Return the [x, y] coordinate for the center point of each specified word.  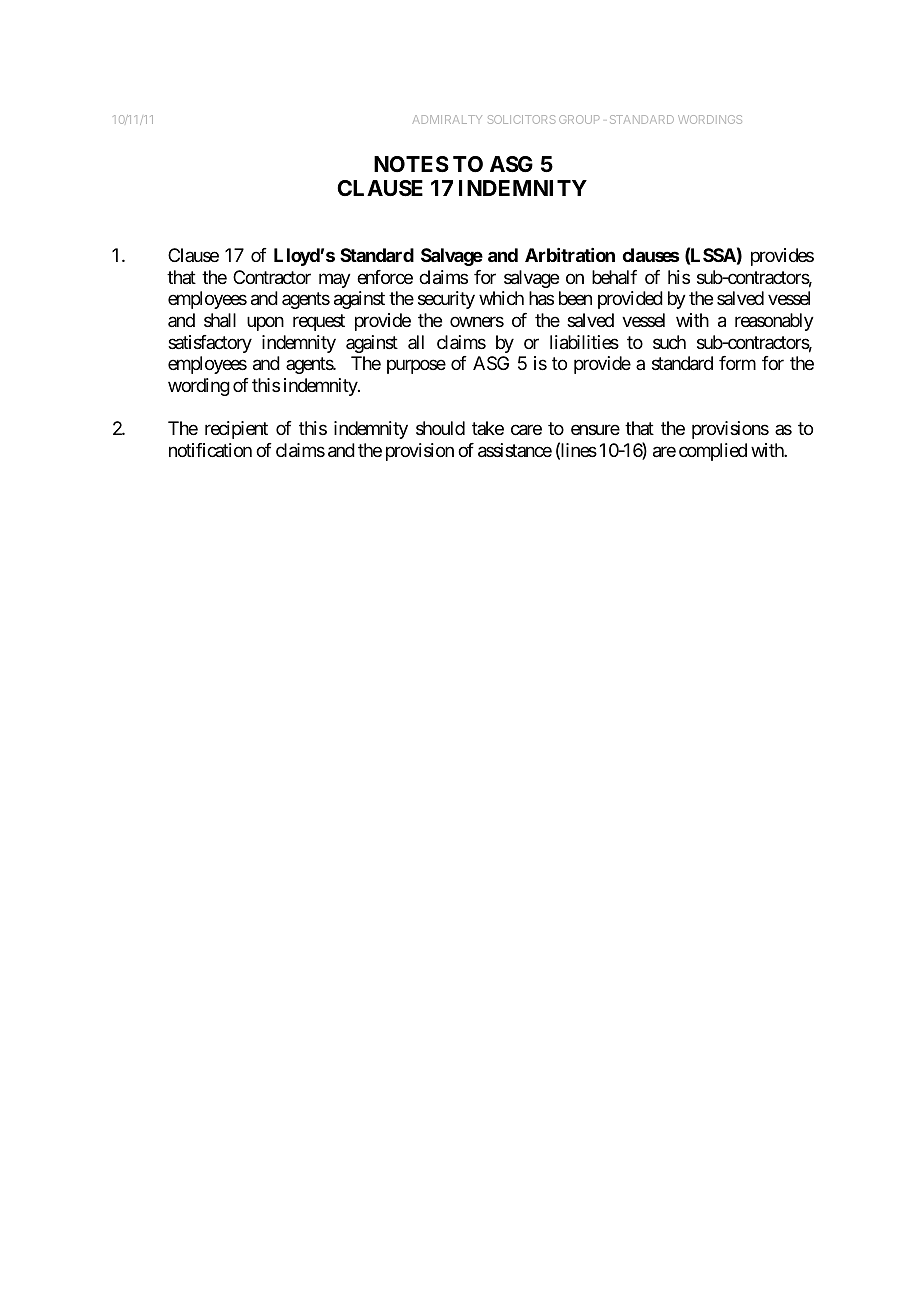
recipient [236, 430]
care [526, 430]
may [335, 280]
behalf [614, 277]
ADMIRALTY [447, 119]
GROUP [579, 119]
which [501, 298]
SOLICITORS [521, 119]
